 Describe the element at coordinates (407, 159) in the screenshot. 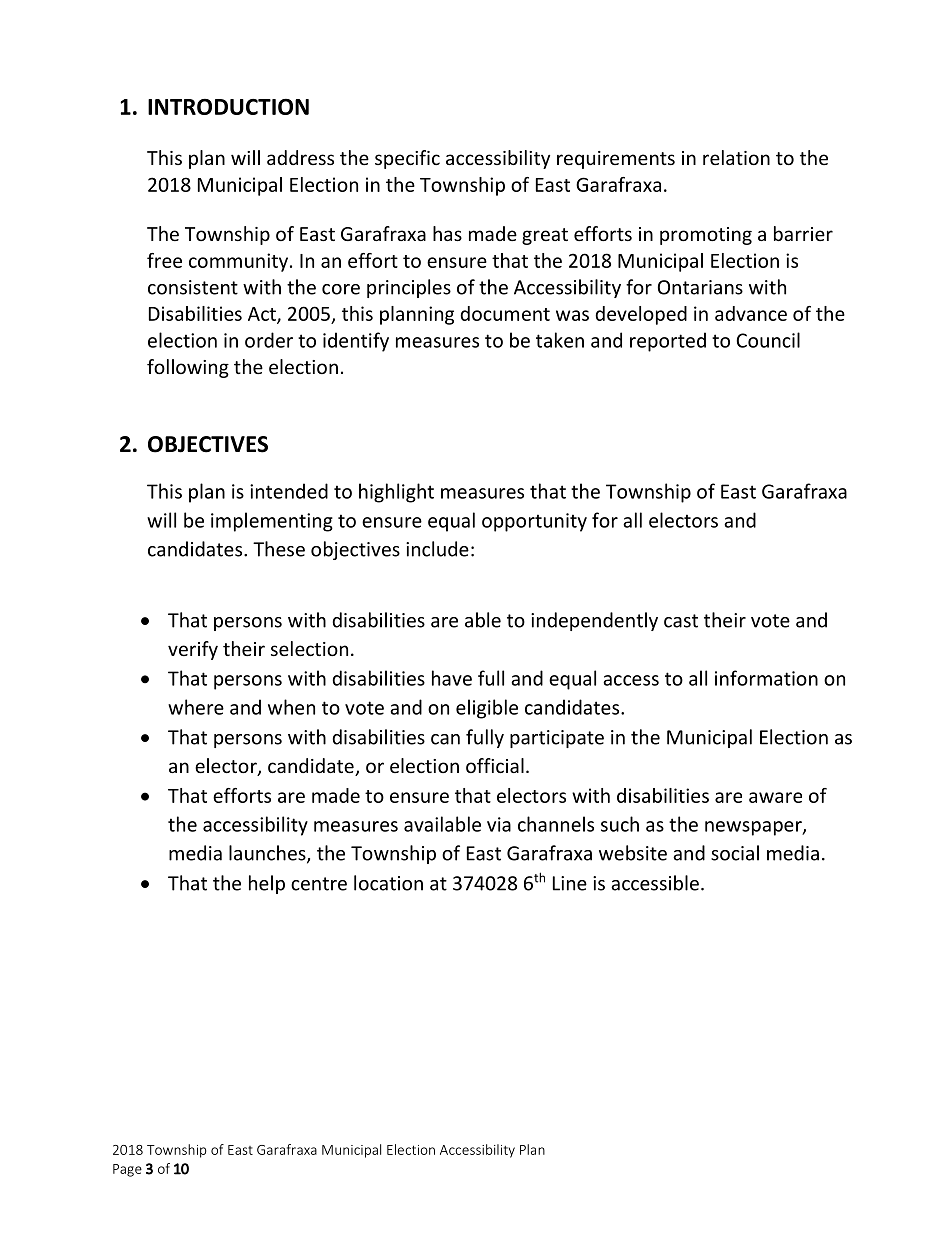

I see `specific` at that location.
